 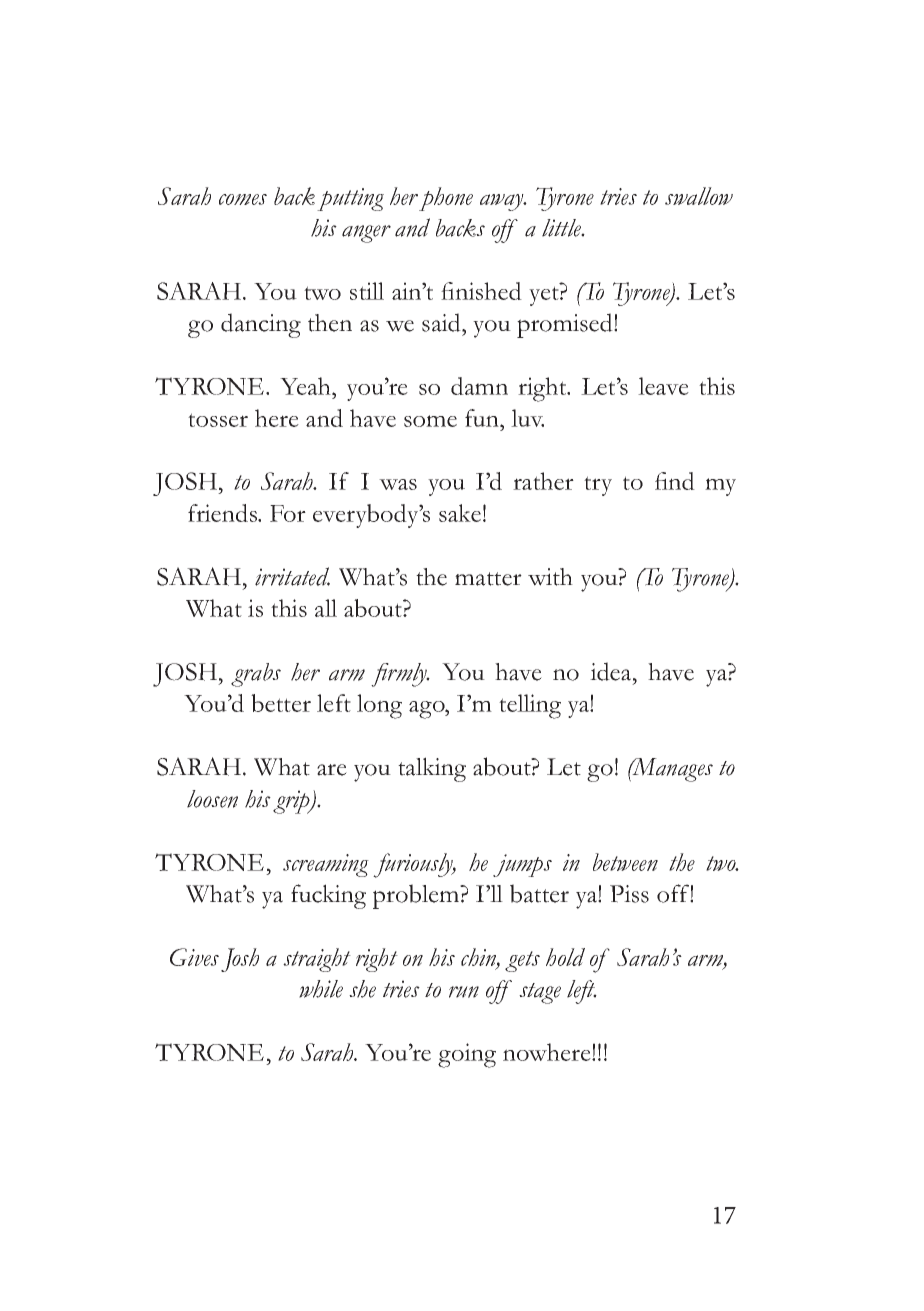 What do you see at coordinates (612, 671) in the screenshot?
I see `idea` at bounding box center [612, 671].
